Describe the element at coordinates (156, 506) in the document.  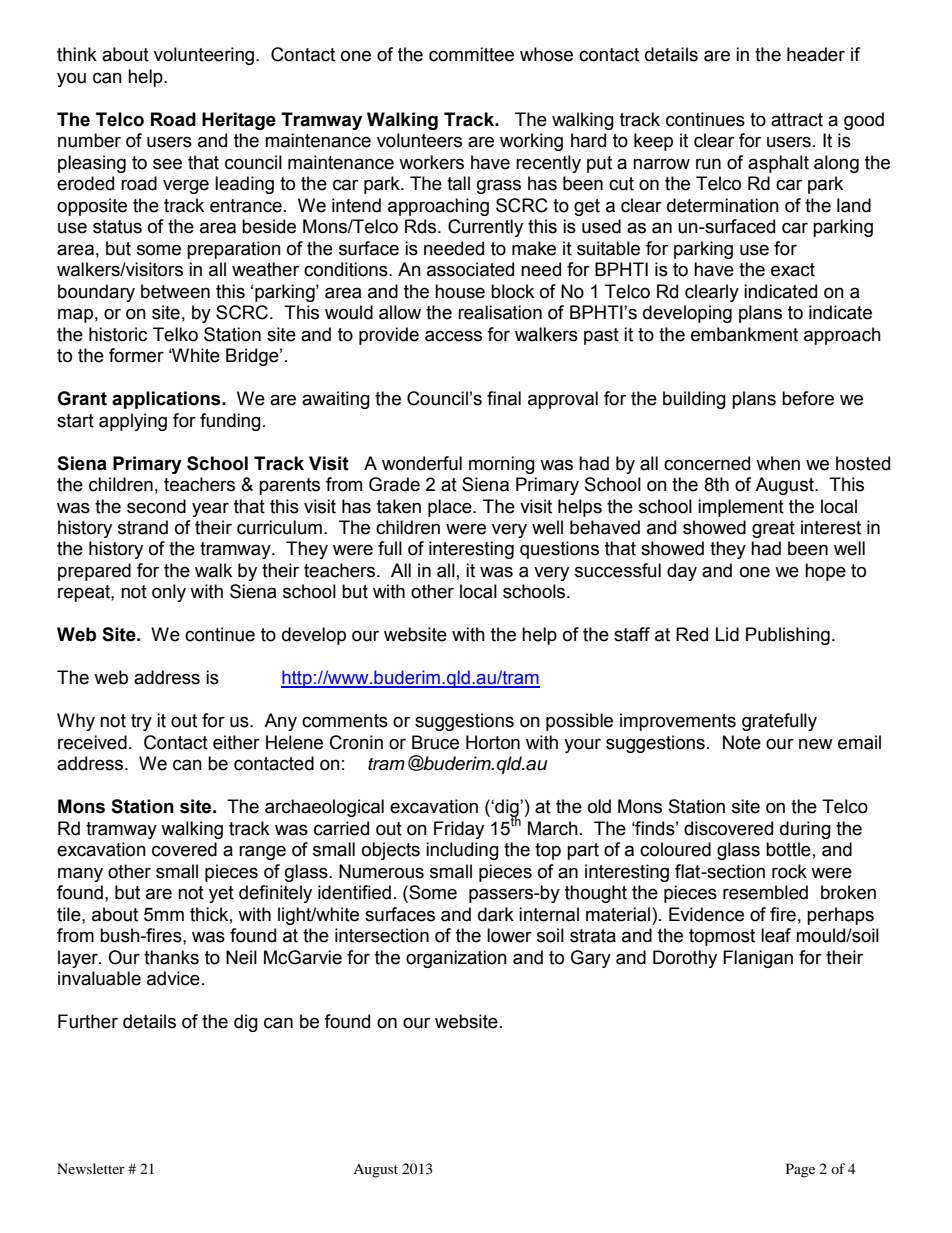
I see `second` at that location.
